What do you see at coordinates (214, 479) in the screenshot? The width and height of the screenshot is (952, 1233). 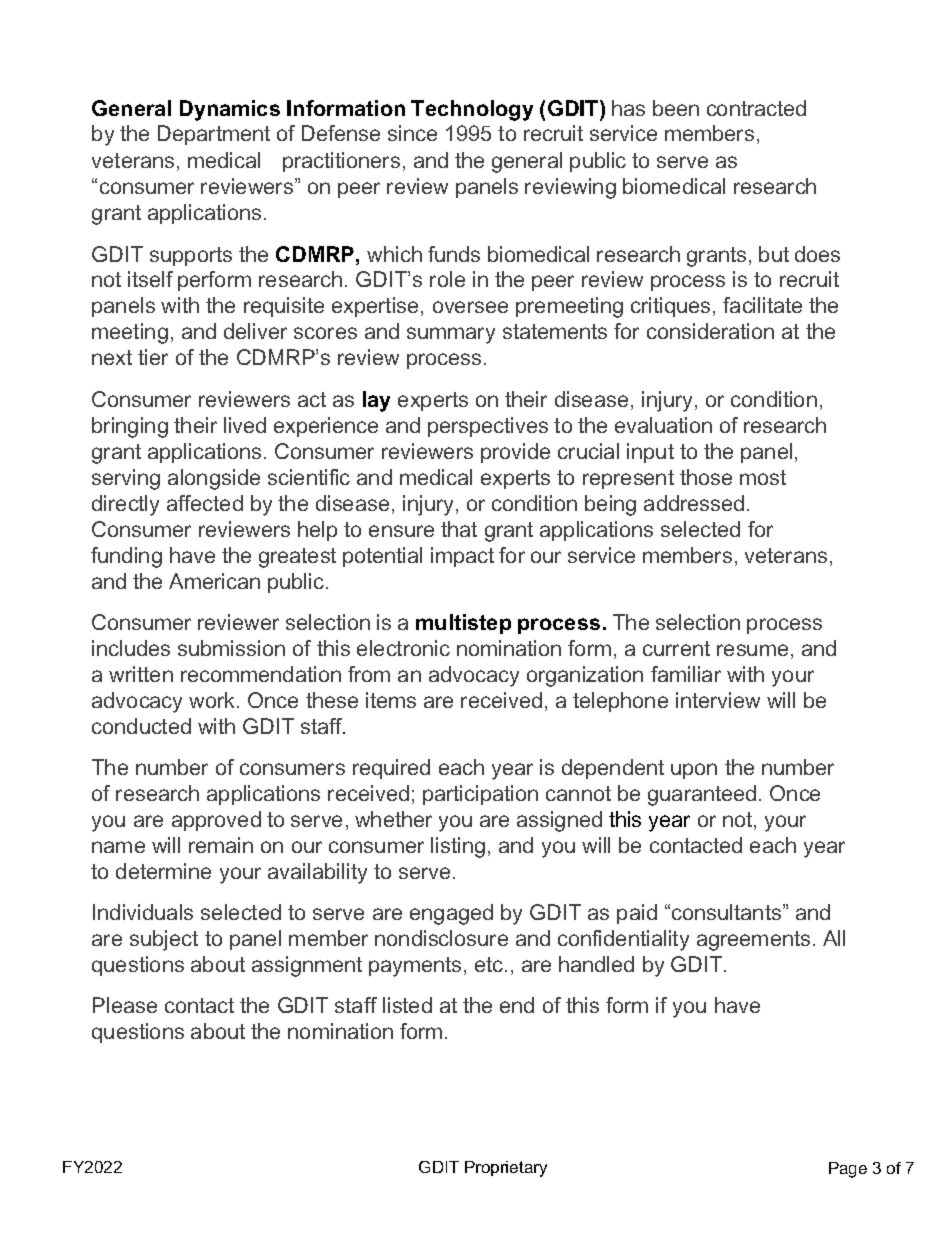 I see `alongside` at bounding box center [214, 479].
